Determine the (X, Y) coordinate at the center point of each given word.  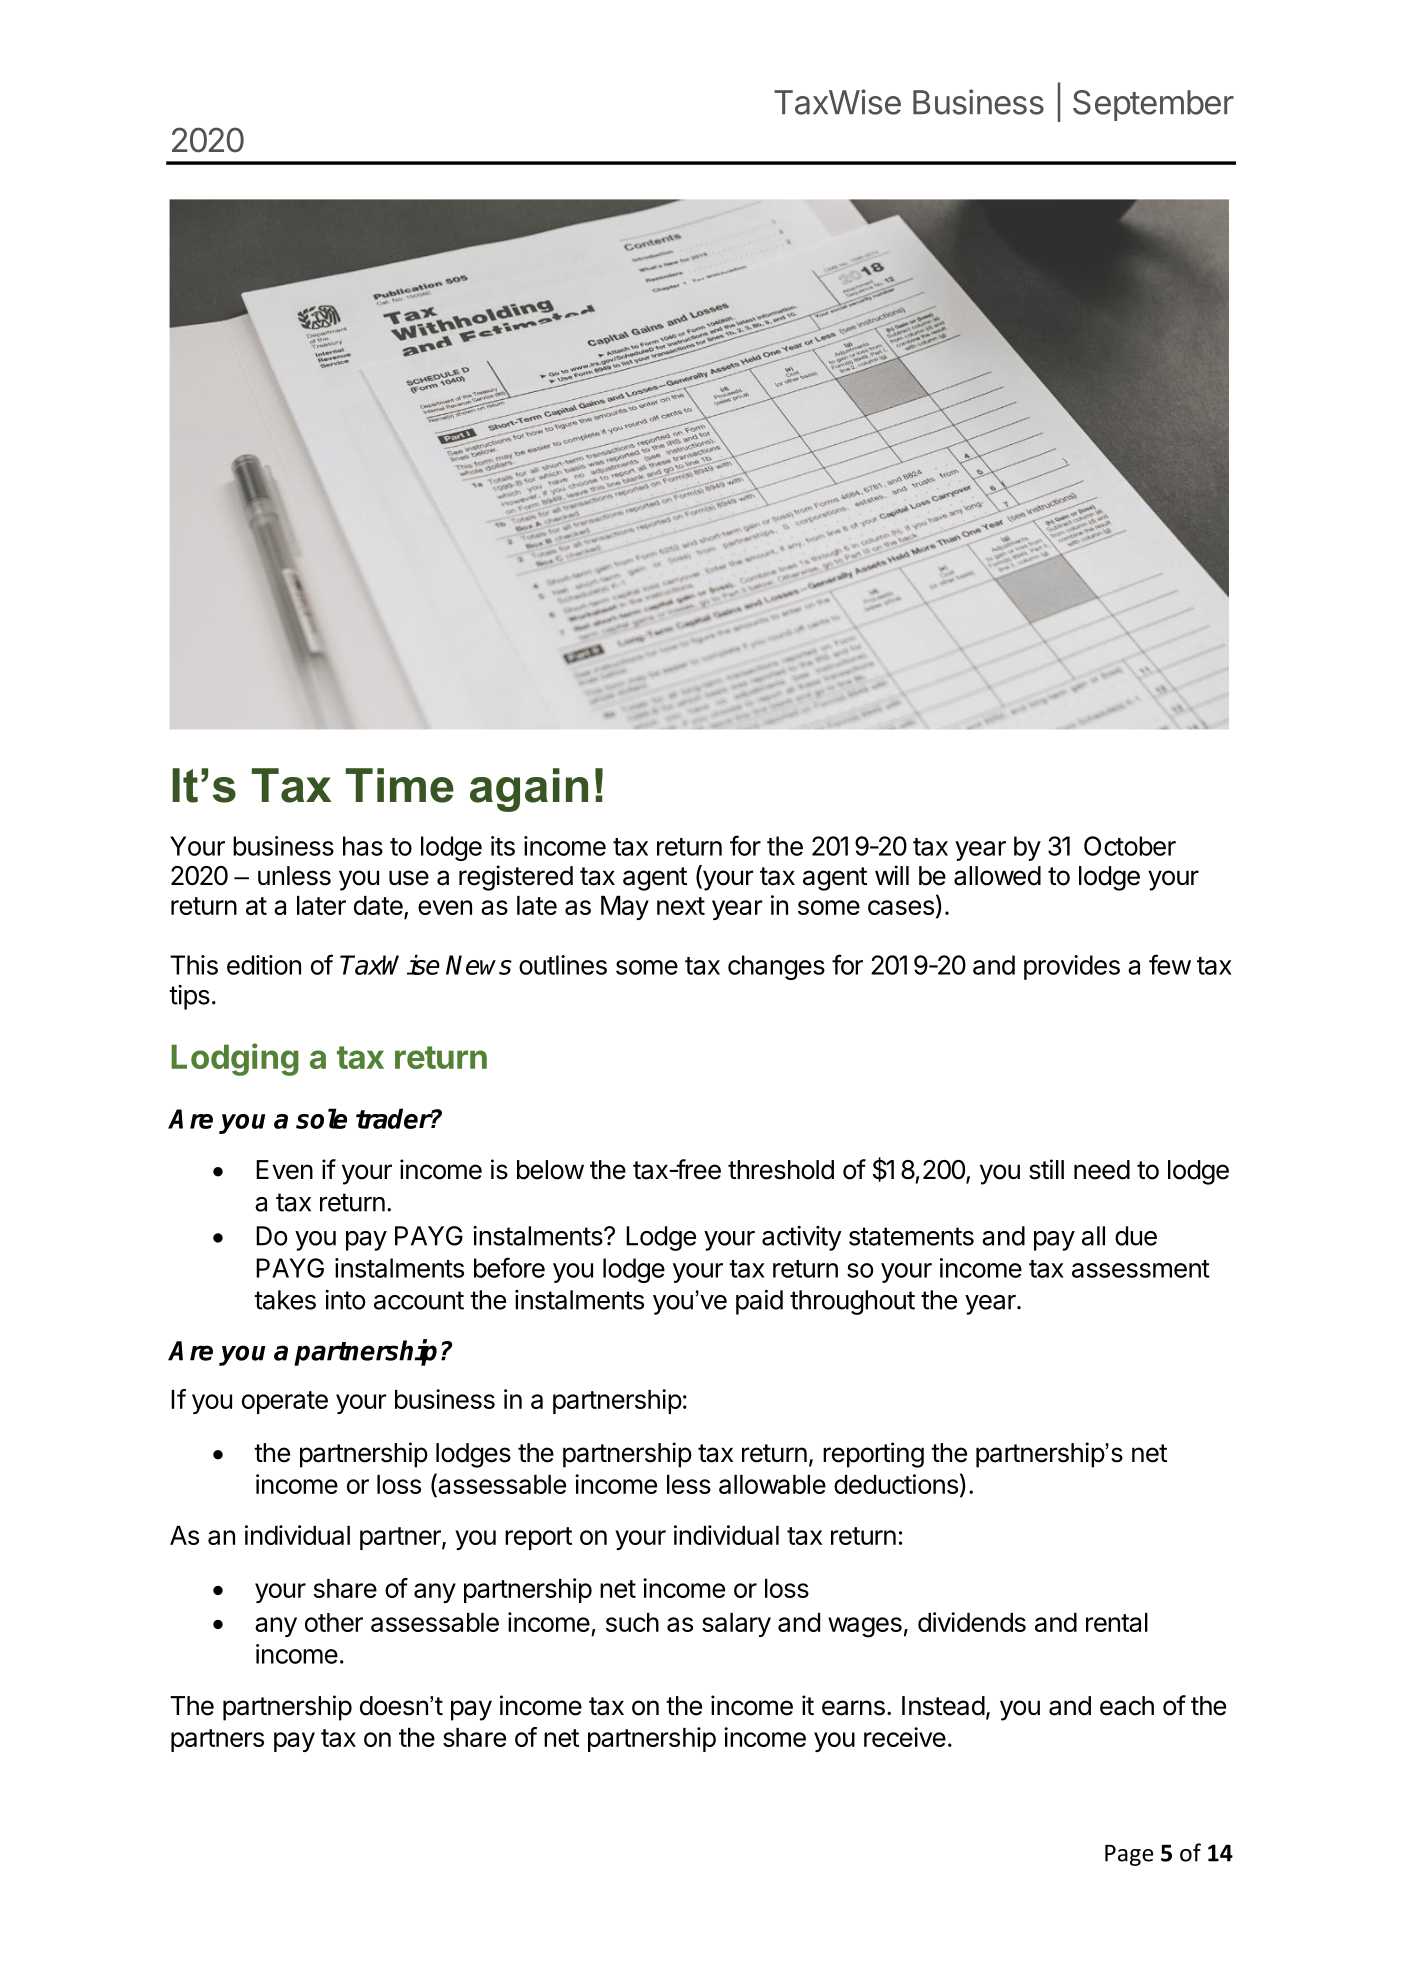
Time (400, 785)
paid (759, 1302)
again (529, 790)
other (334, 1622)
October (1130, 846)
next (681, 906)
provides (1072, 967)
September (1153, 105)
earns (853, 1708)
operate (285, 1402)
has (363, 846)
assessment (1141, 1269)
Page (1129, 1855)
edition (264, 965)
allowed (997, 876)
